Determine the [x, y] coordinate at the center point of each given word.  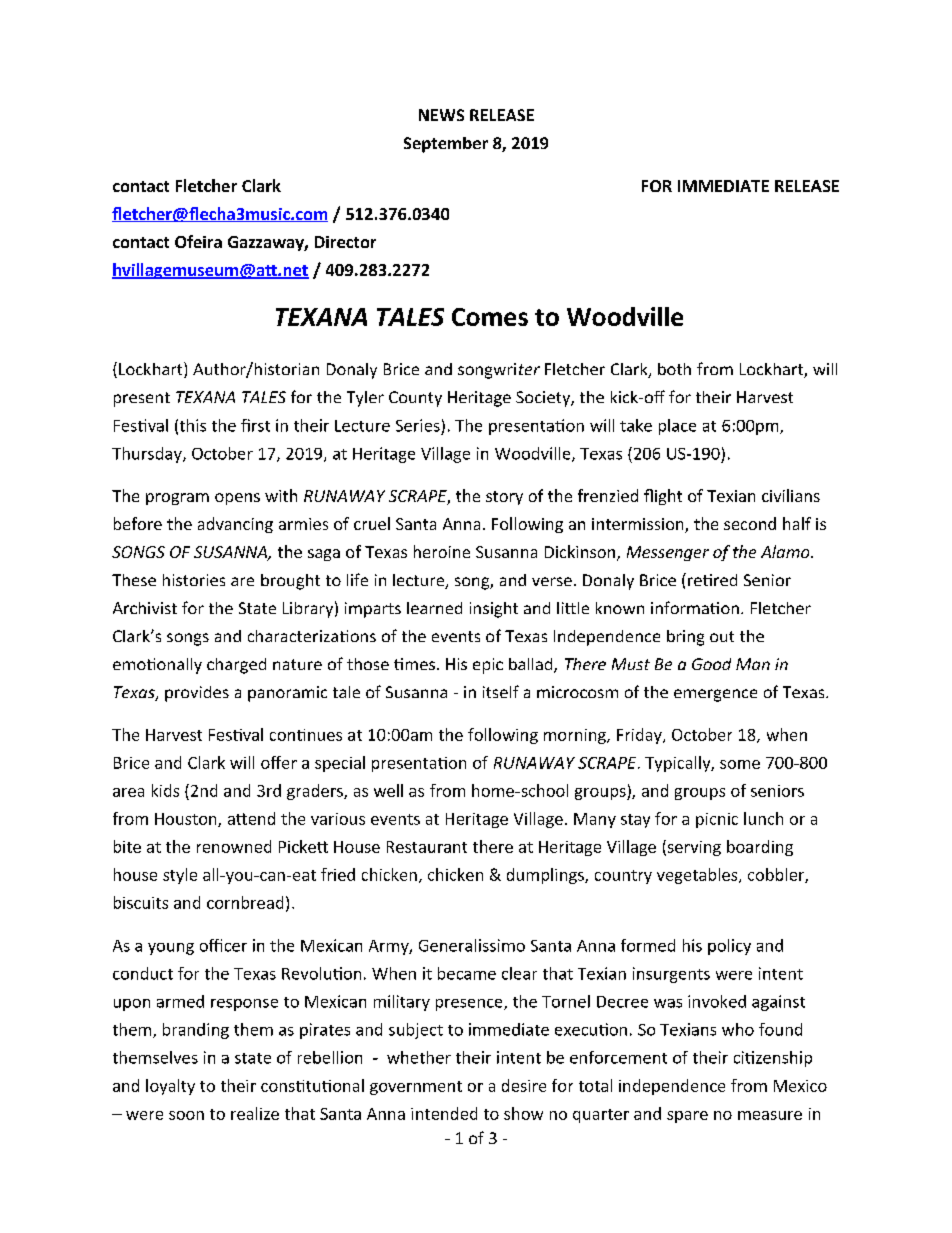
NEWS [441, 115]
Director [345, 242]
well [388, 790]
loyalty [170, 1087]
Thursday [148, 455]
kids [165, 790]
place [677, 427]
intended [444, 1113]
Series [418, 425]
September [446, 145]
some [740, 764]
